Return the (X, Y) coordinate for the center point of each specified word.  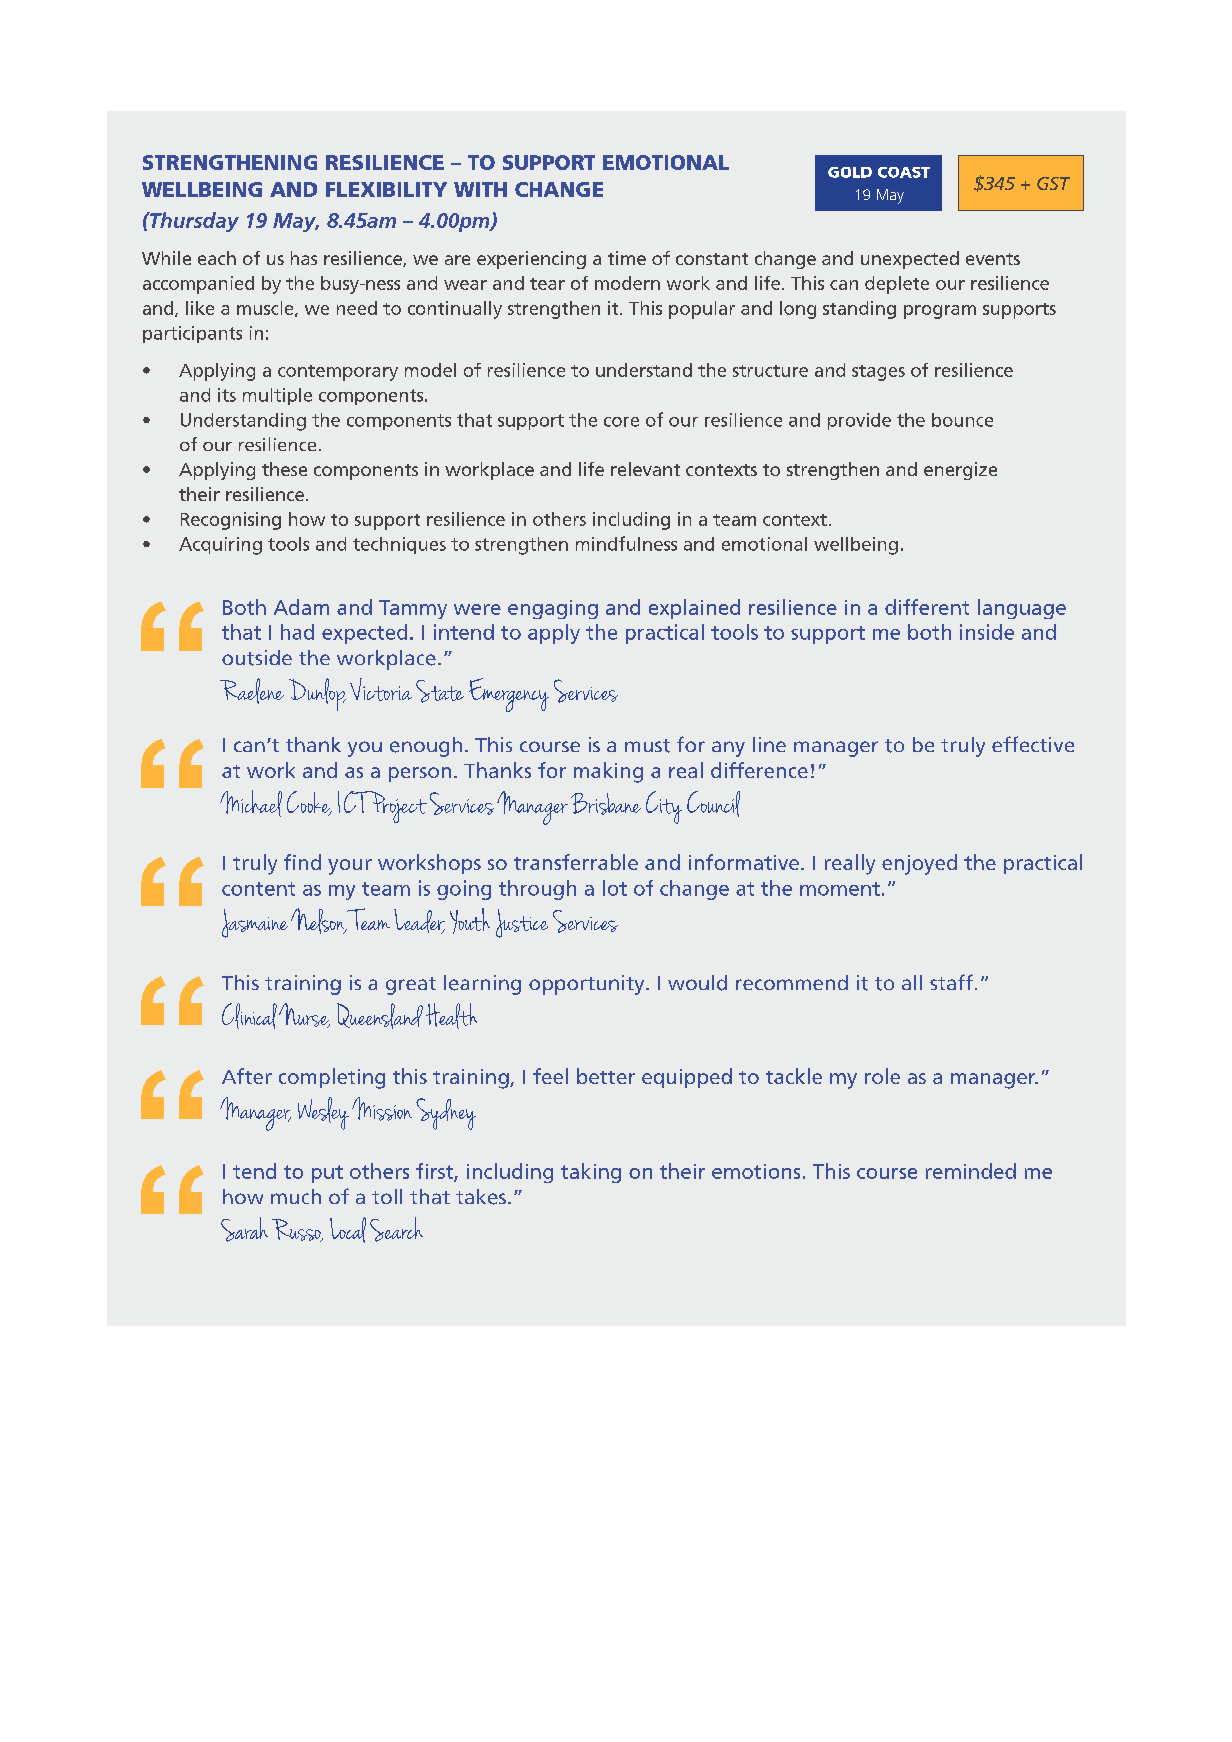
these (284, 469)
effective (1033, 744)
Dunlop (317, 694)
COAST (904, 172)
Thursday (193, 222)
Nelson (318, 921)
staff (951, 982)
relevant (645, 469)
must (647, 746)
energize (960, 471)
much (296, 1196)
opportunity (588, 985)
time (627, 258)
